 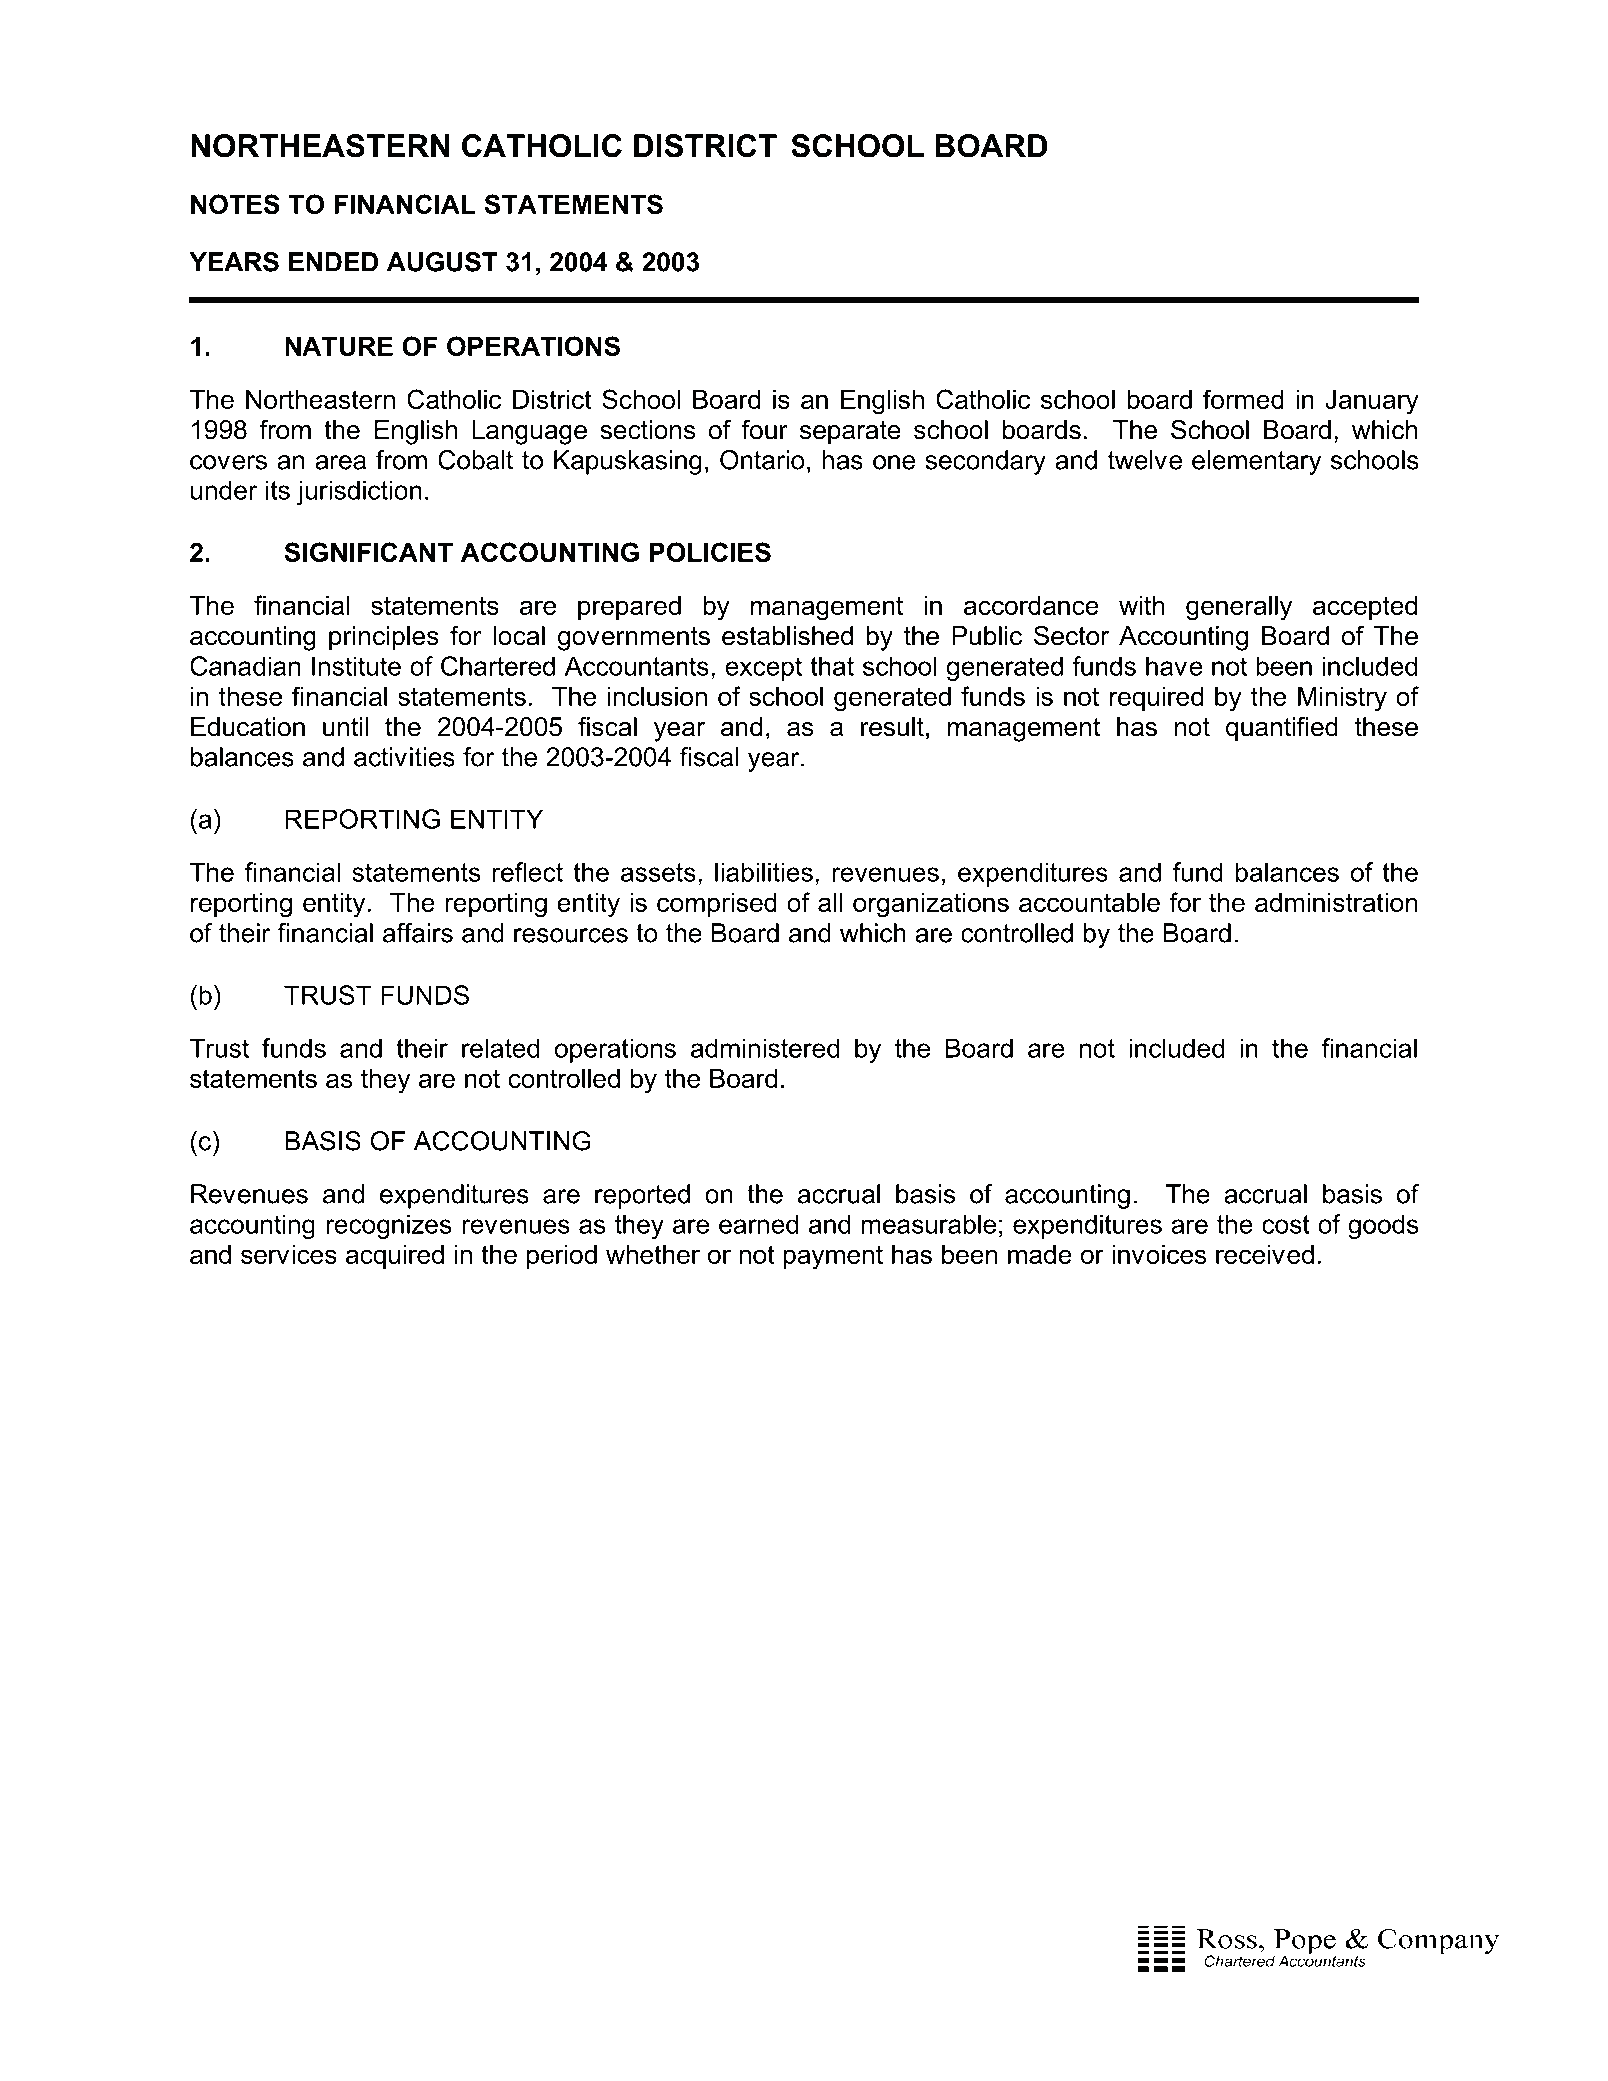 I want to click on recognizes, so click(x=388, y=1226).
